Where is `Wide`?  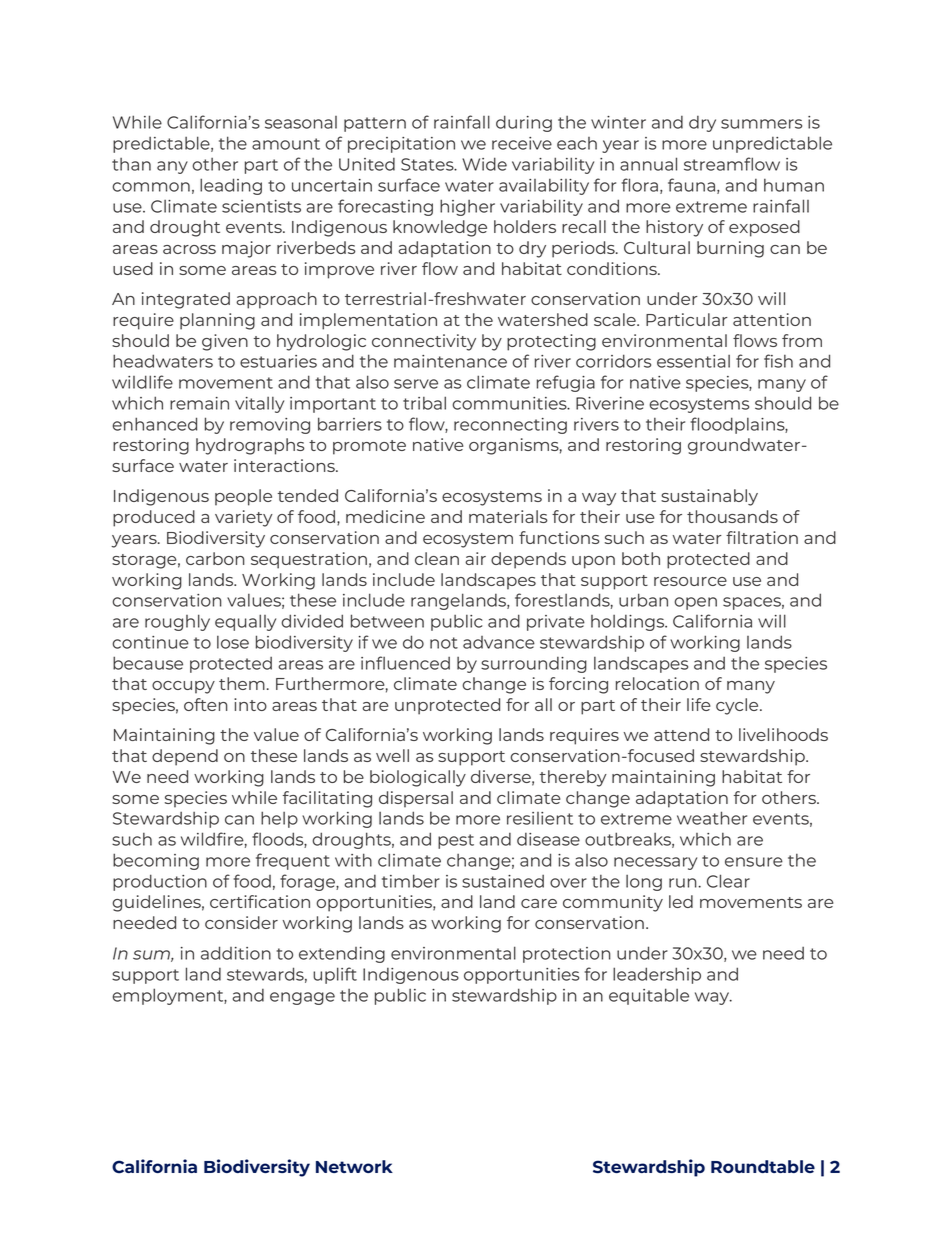
Wide is located at coordinates (484, 164).
